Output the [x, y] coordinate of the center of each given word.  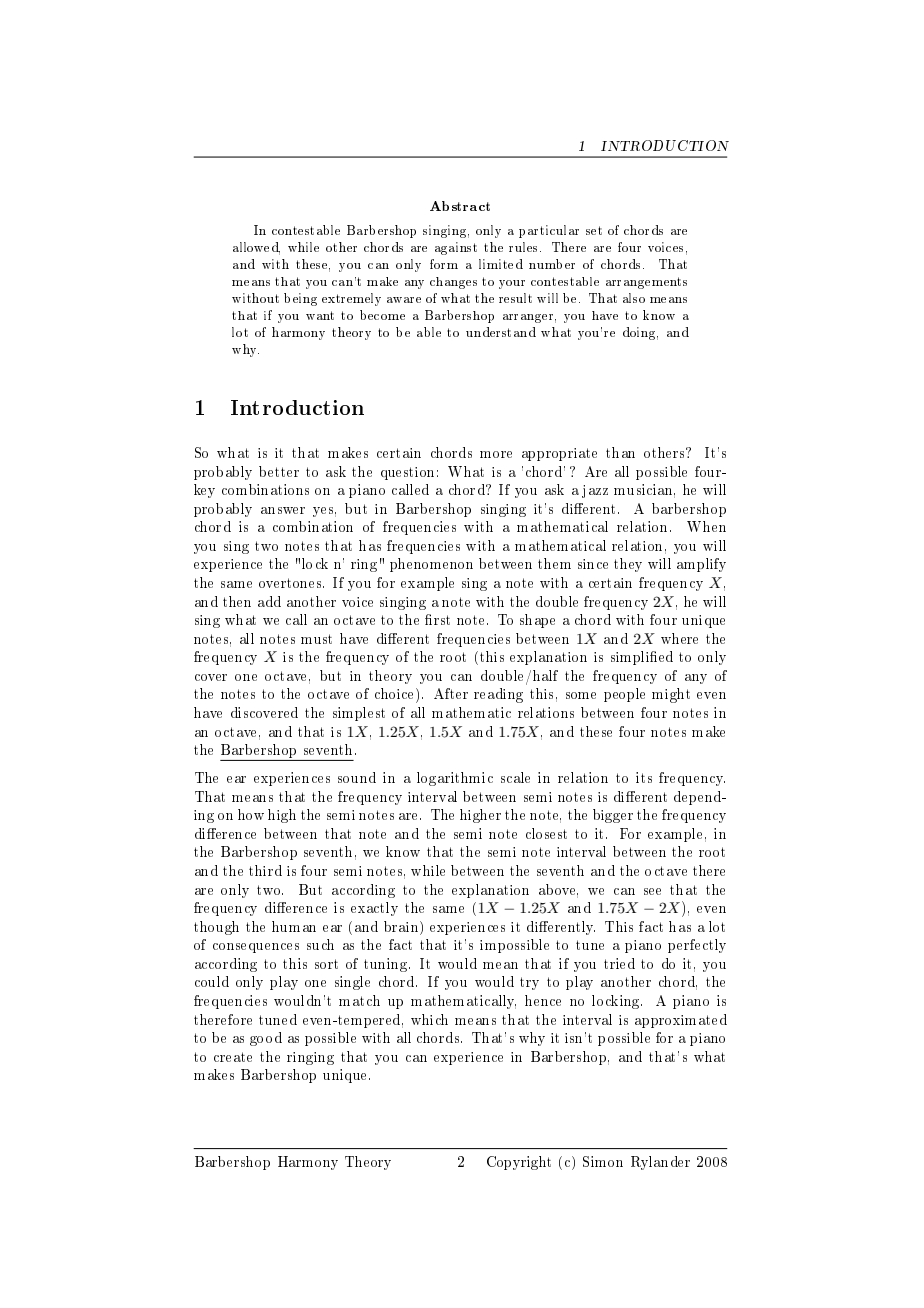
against [456, 248]
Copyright [519, 1163]
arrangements [646, 283]
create [233, 1057]
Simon [603, 1161]
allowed [256, 248]
